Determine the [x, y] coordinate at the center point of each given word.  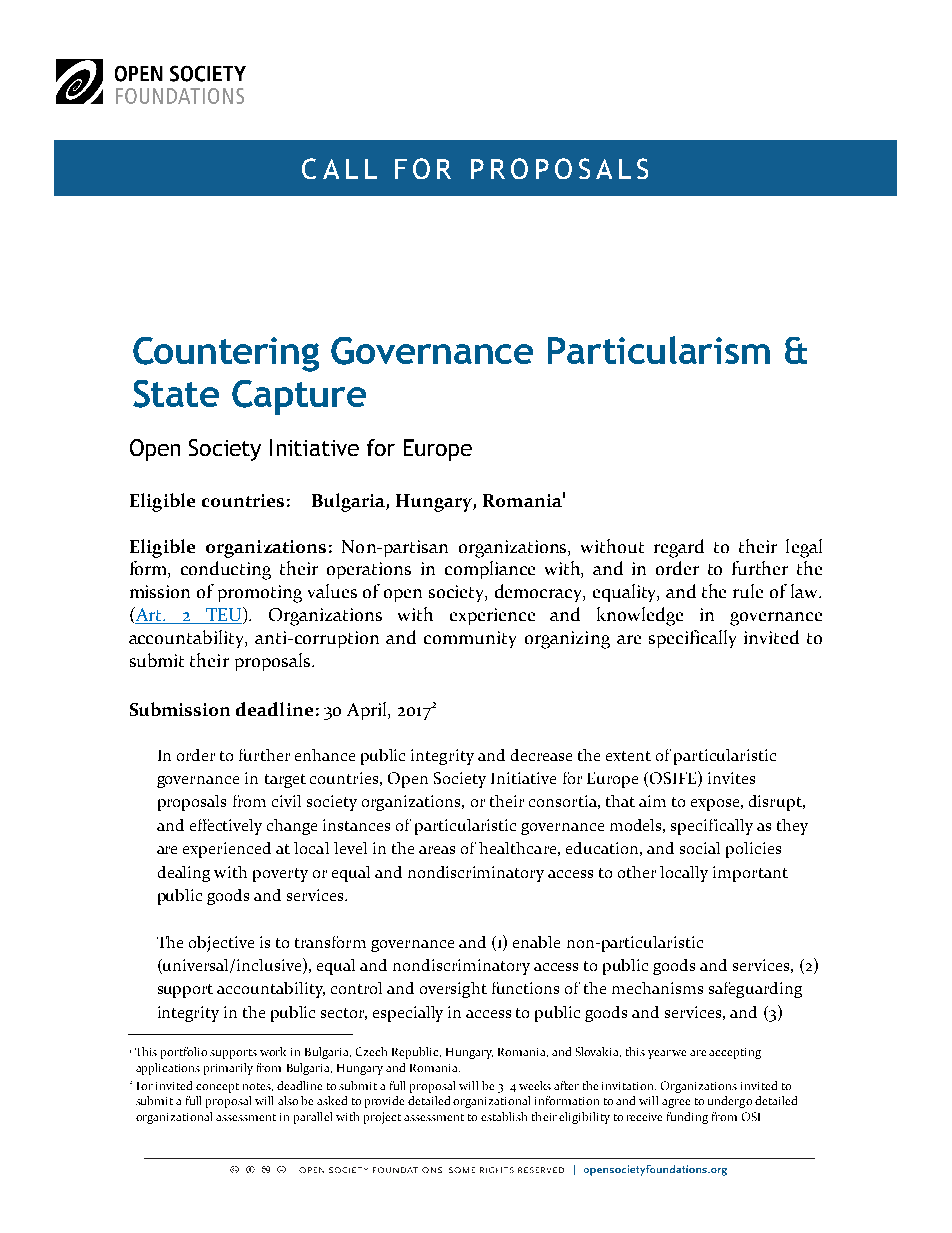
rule [748, 591]
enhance [325, 755]
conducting [226, 570]
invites [731, 778]
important [750, 874]
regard [679, 548]
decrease [541, 755]
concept [217, 1088]
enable [536, 942]
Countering [226, 354]
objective [221, 944]
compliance [490, 570]
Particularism [659, 350]
